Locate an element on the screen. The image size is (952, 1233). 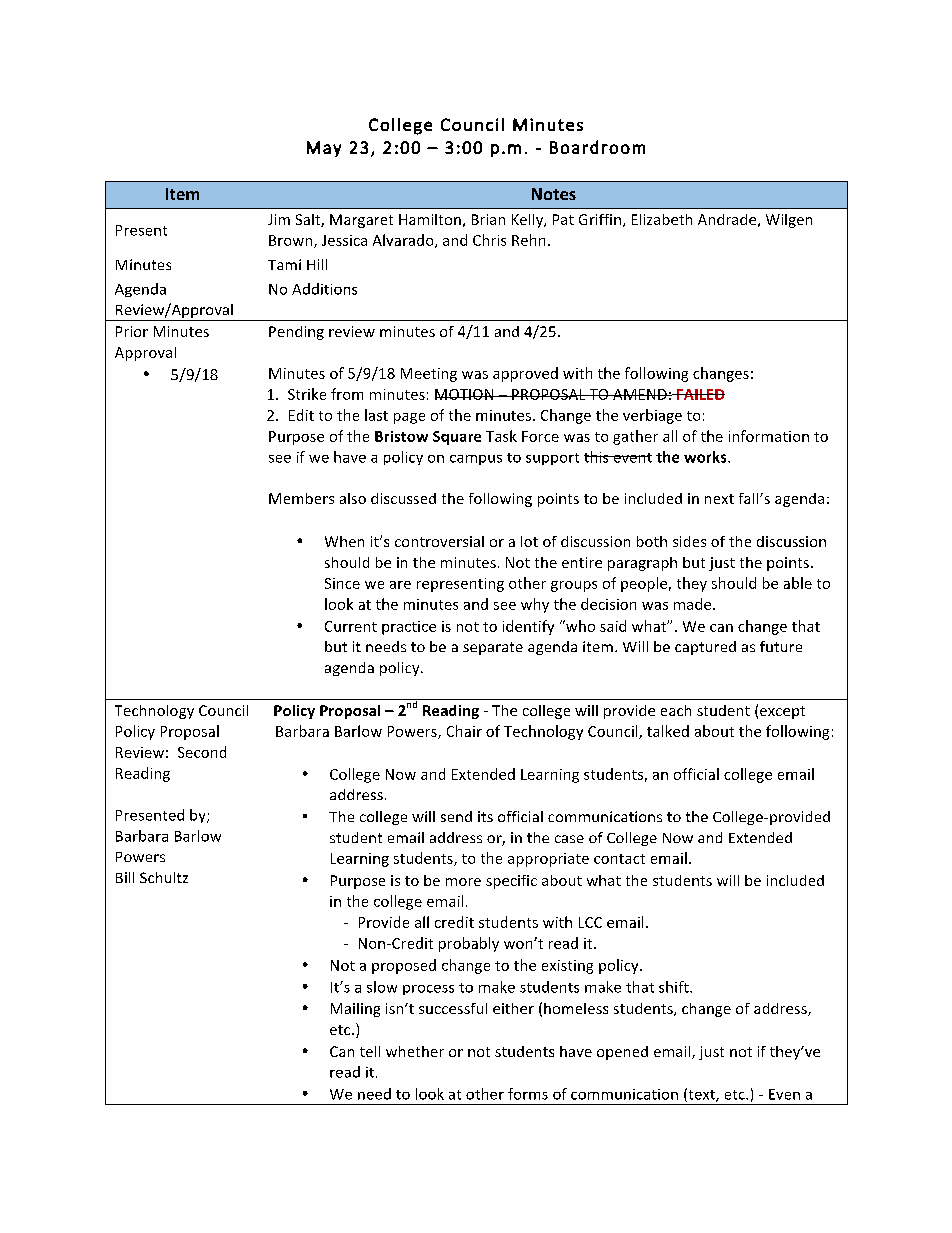
talked is located at coordinates (668, 731).
